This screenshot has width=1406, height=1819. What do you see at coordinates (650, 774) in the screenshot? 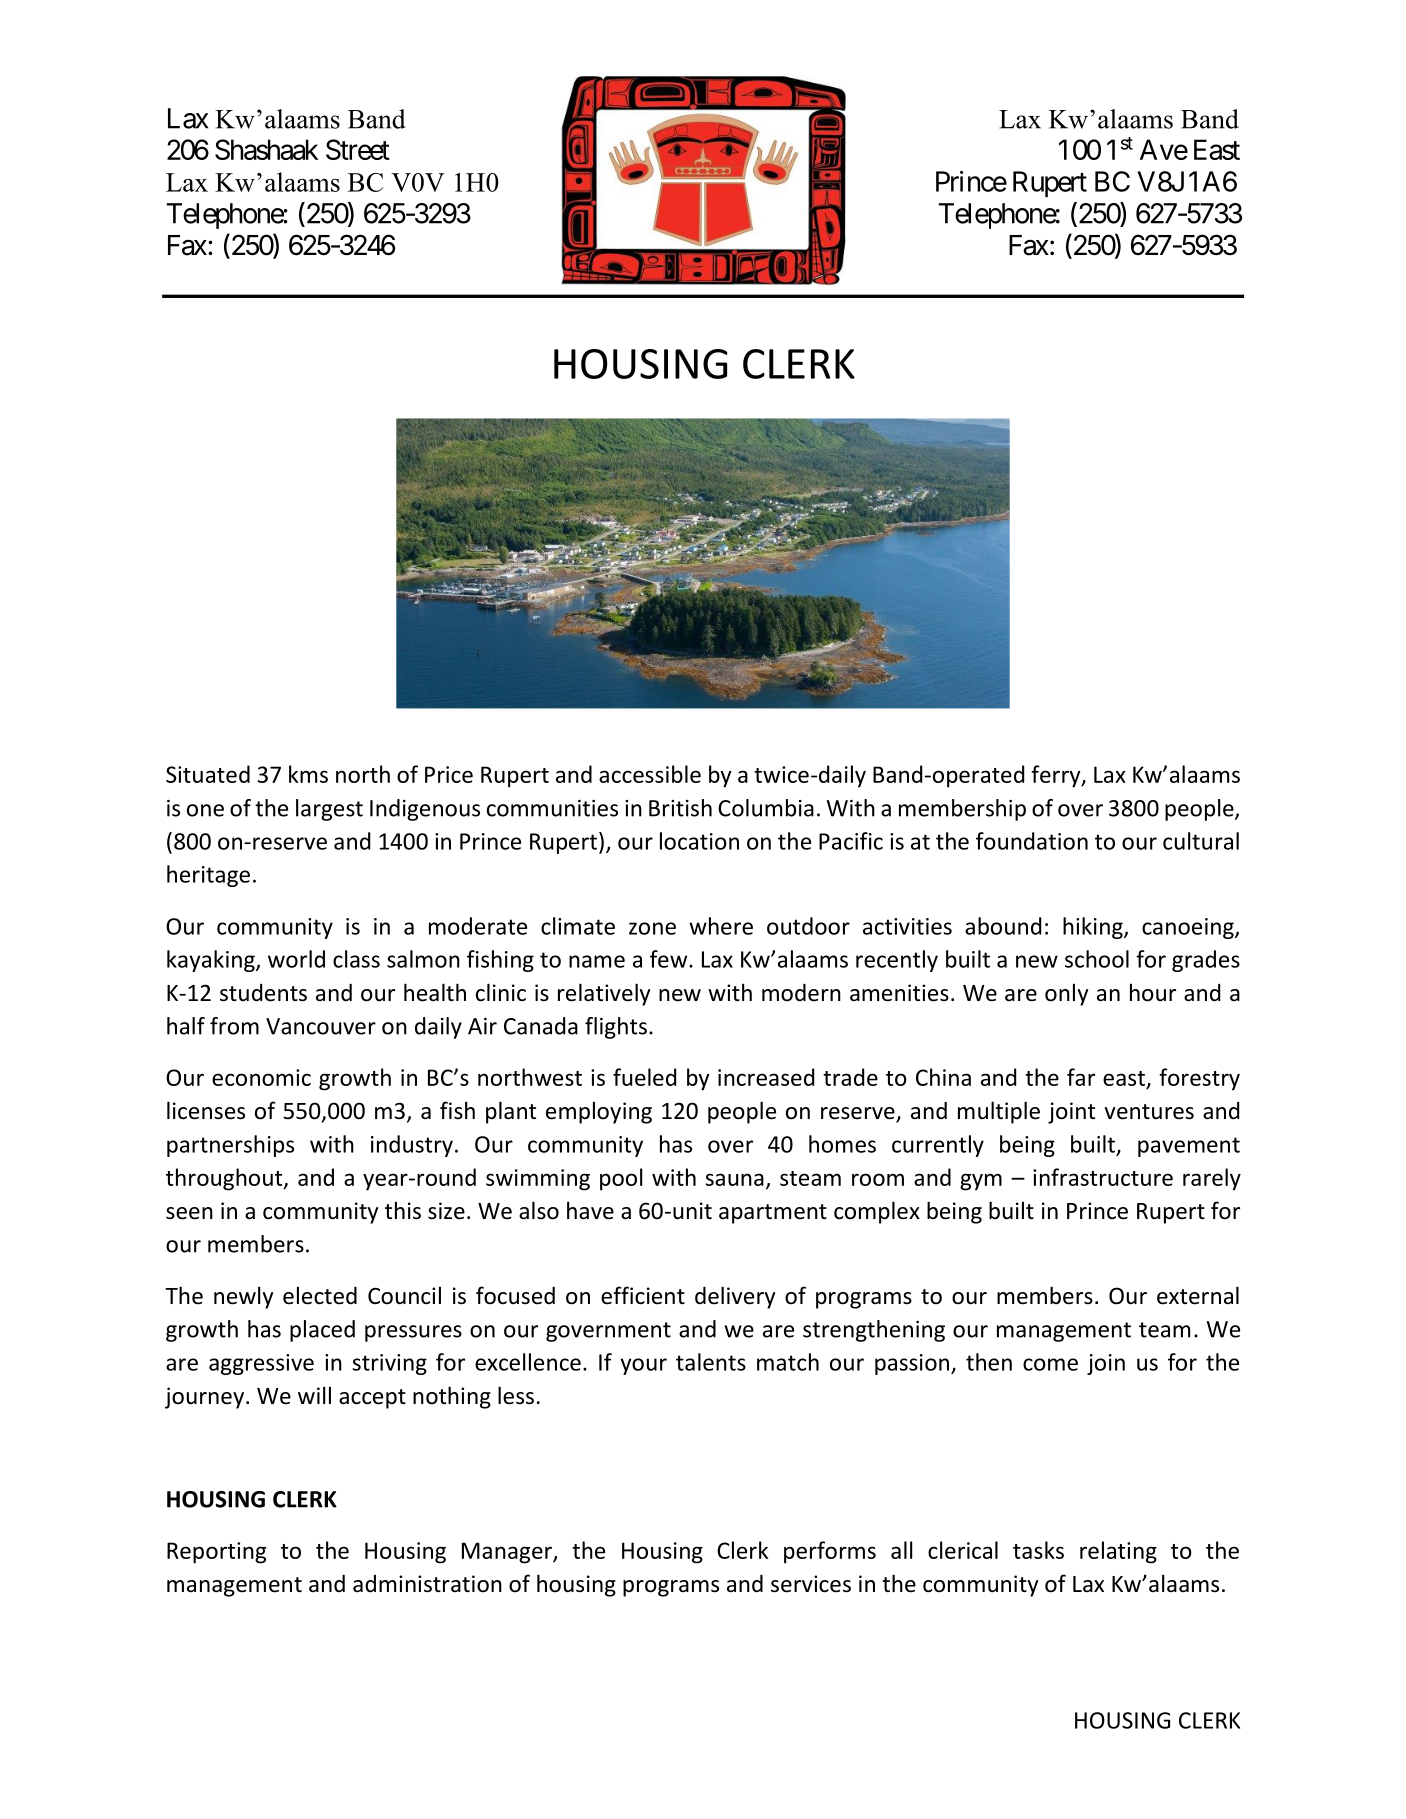
I see `accessible` at bounding box center [650, 774].
